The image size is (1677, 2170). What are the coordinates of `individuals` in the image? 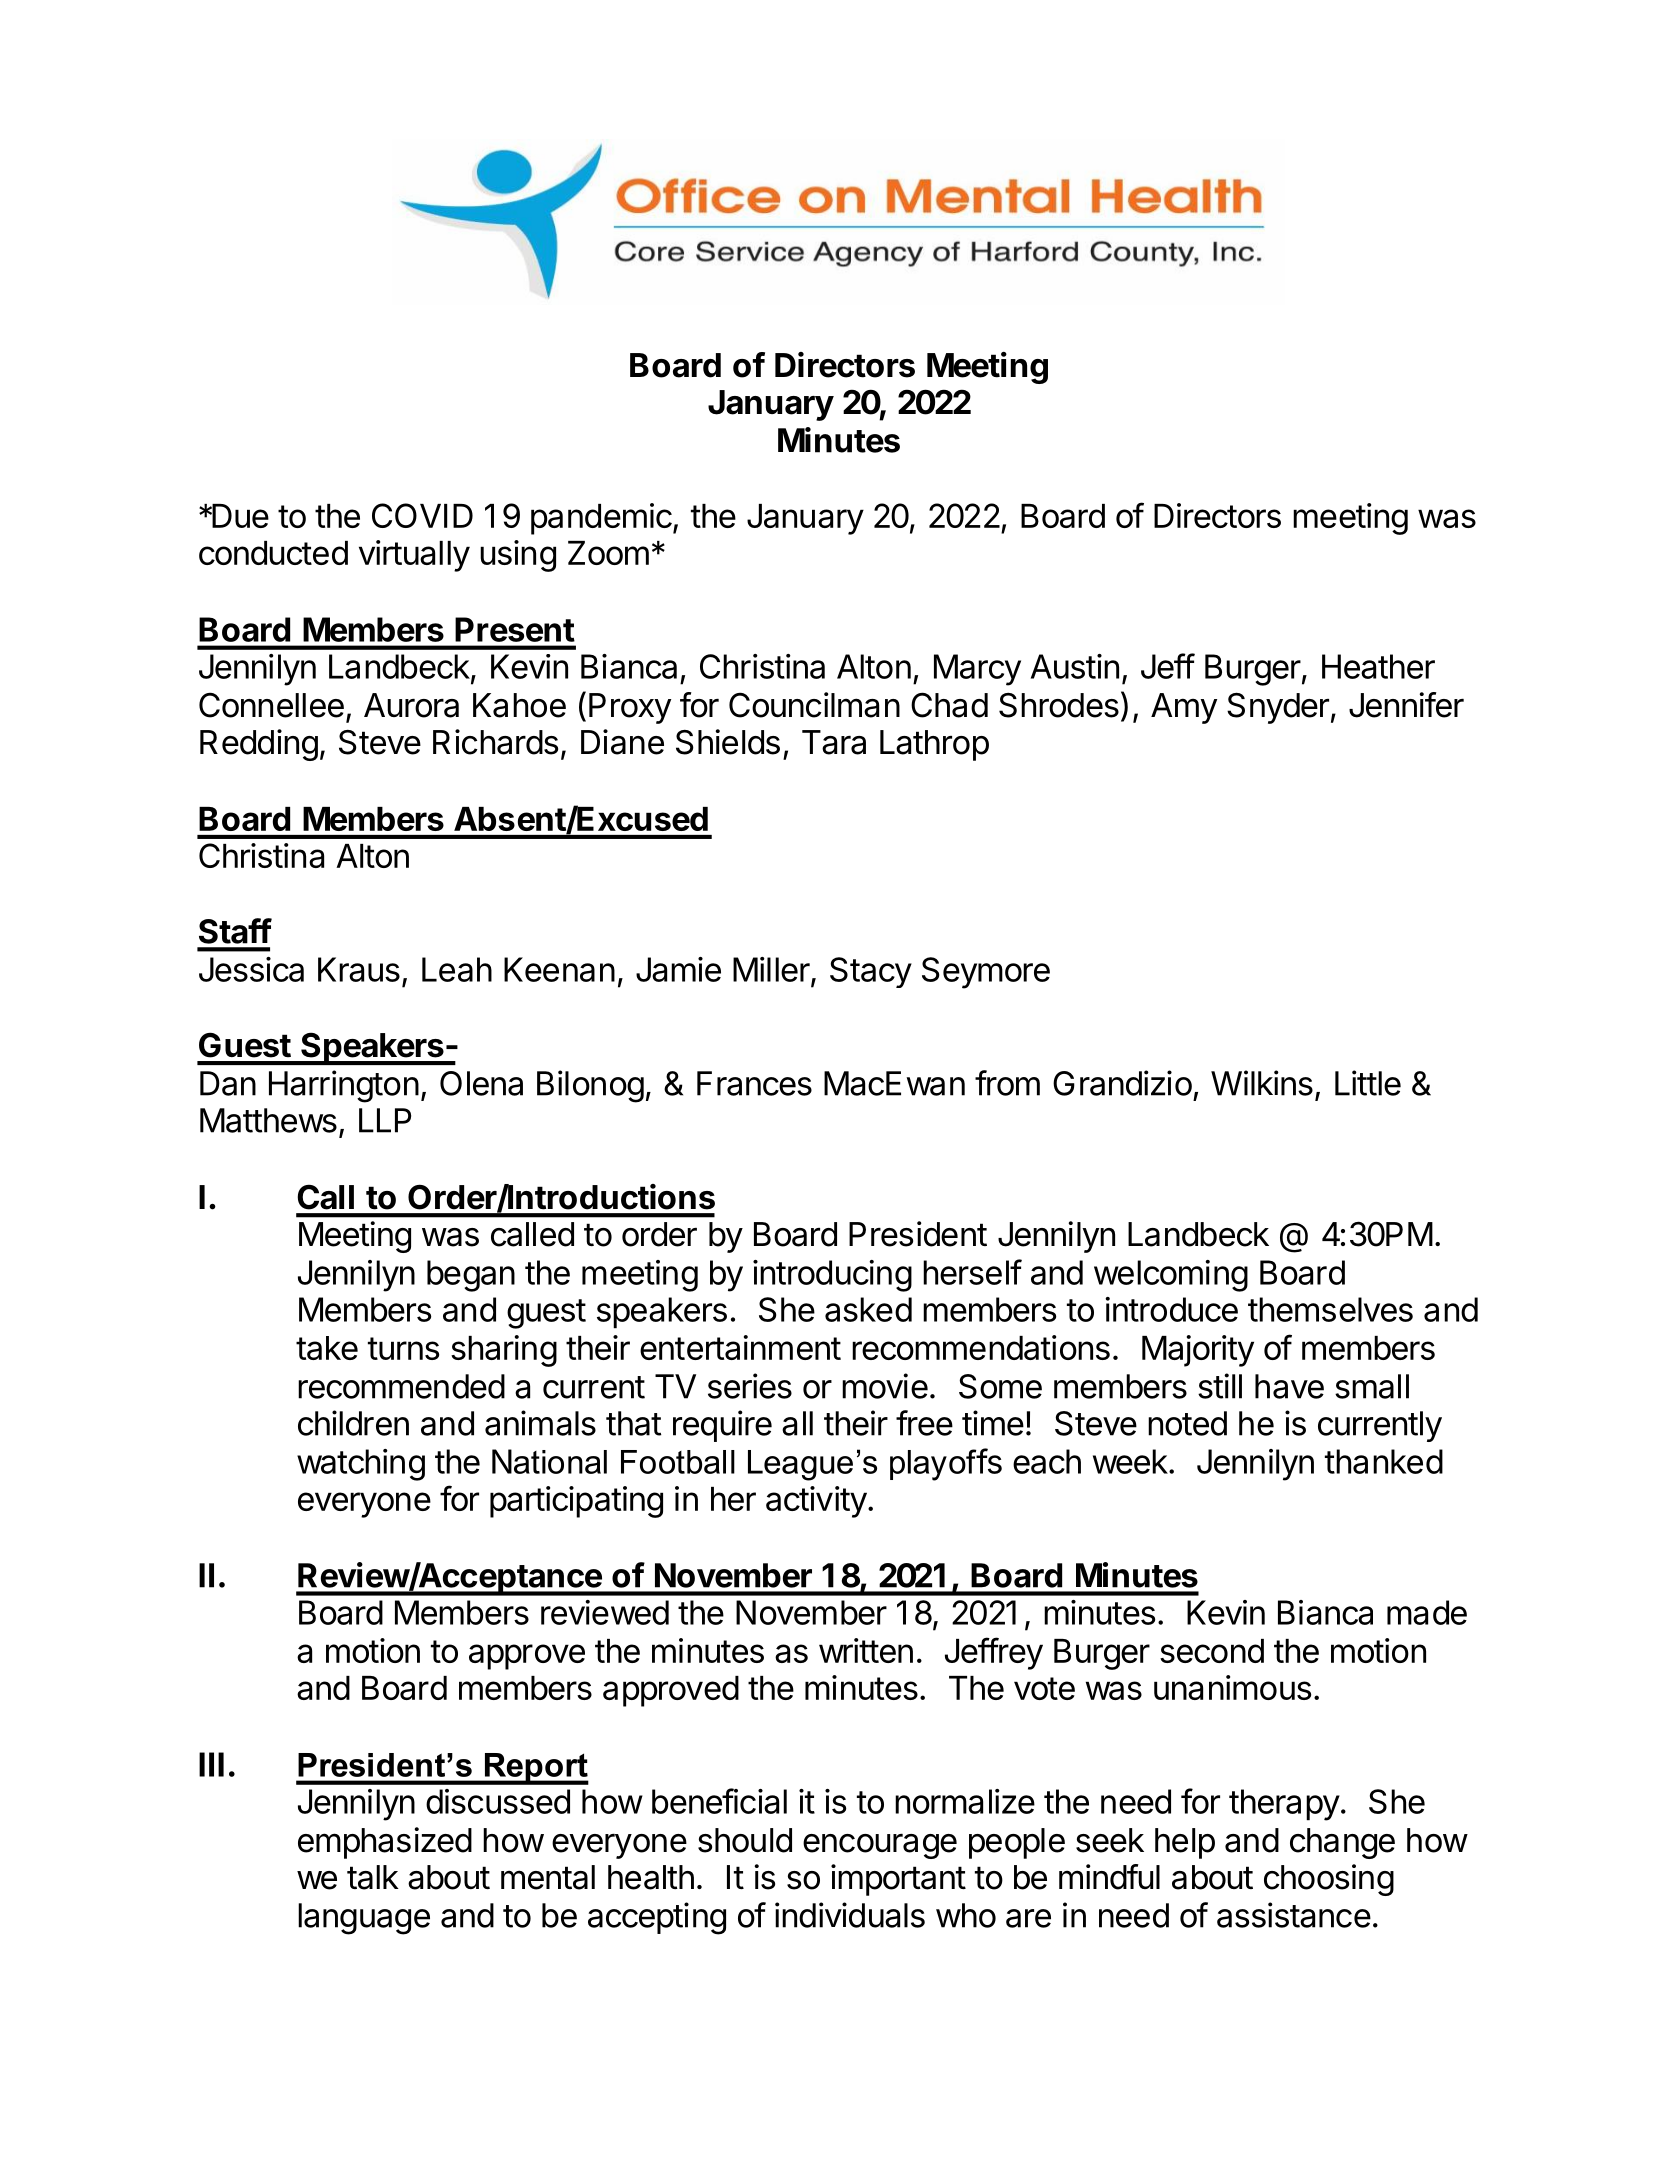 It's located at (850, 1915).
